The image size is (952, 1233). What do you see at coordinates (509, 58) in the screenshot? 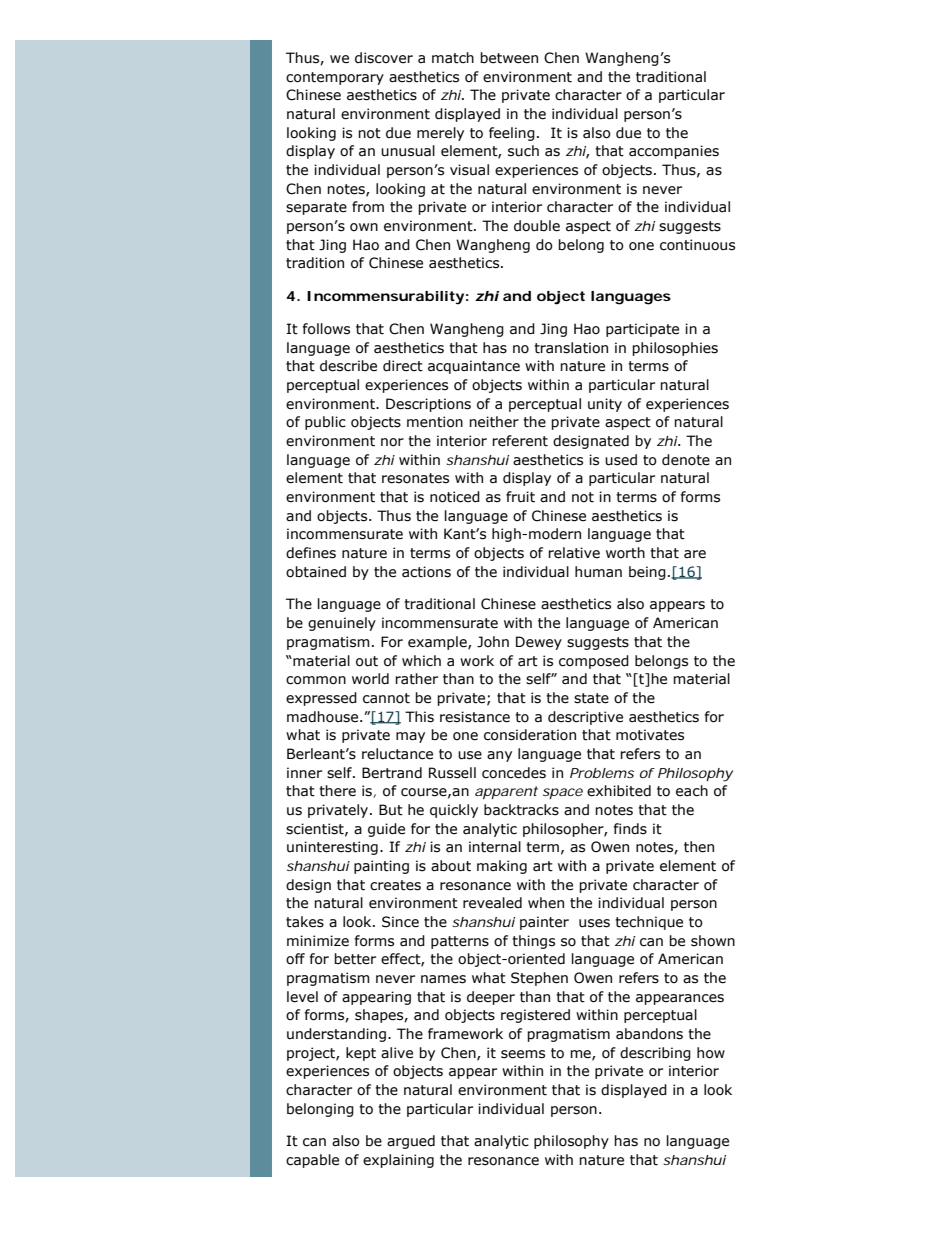
I see `between` at bounding box center [509, 58].
